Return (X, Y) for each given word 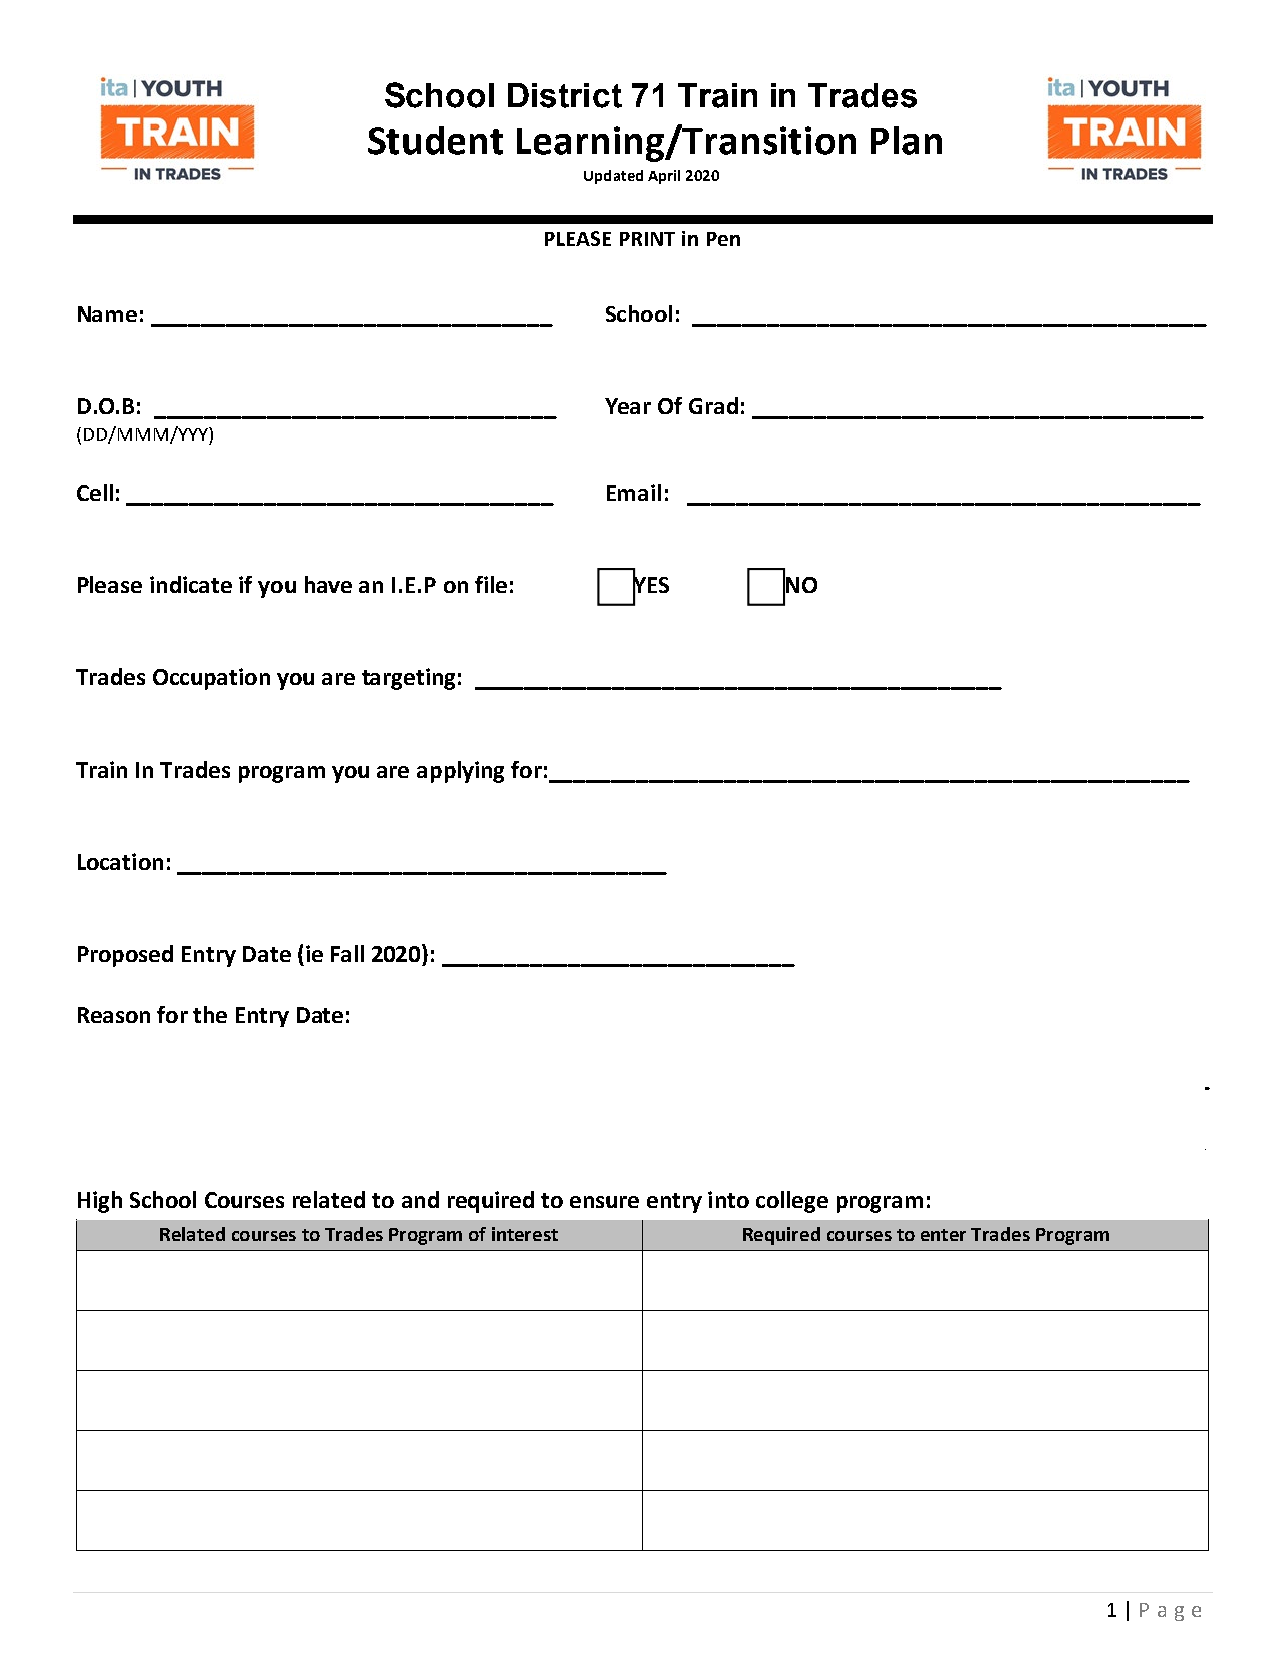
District (565, 95)
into (728, 1199)
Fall (347, 953)
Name (107, 314)
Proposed (125, 956)
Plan (906, 140)
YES (651, 585)
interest (525, 1234)
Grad (713, 405)
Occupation (211, 679)
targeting (408, 679)
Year (628, 406)
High (100, 1202)
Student (435, 140)
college (792, 1202)
